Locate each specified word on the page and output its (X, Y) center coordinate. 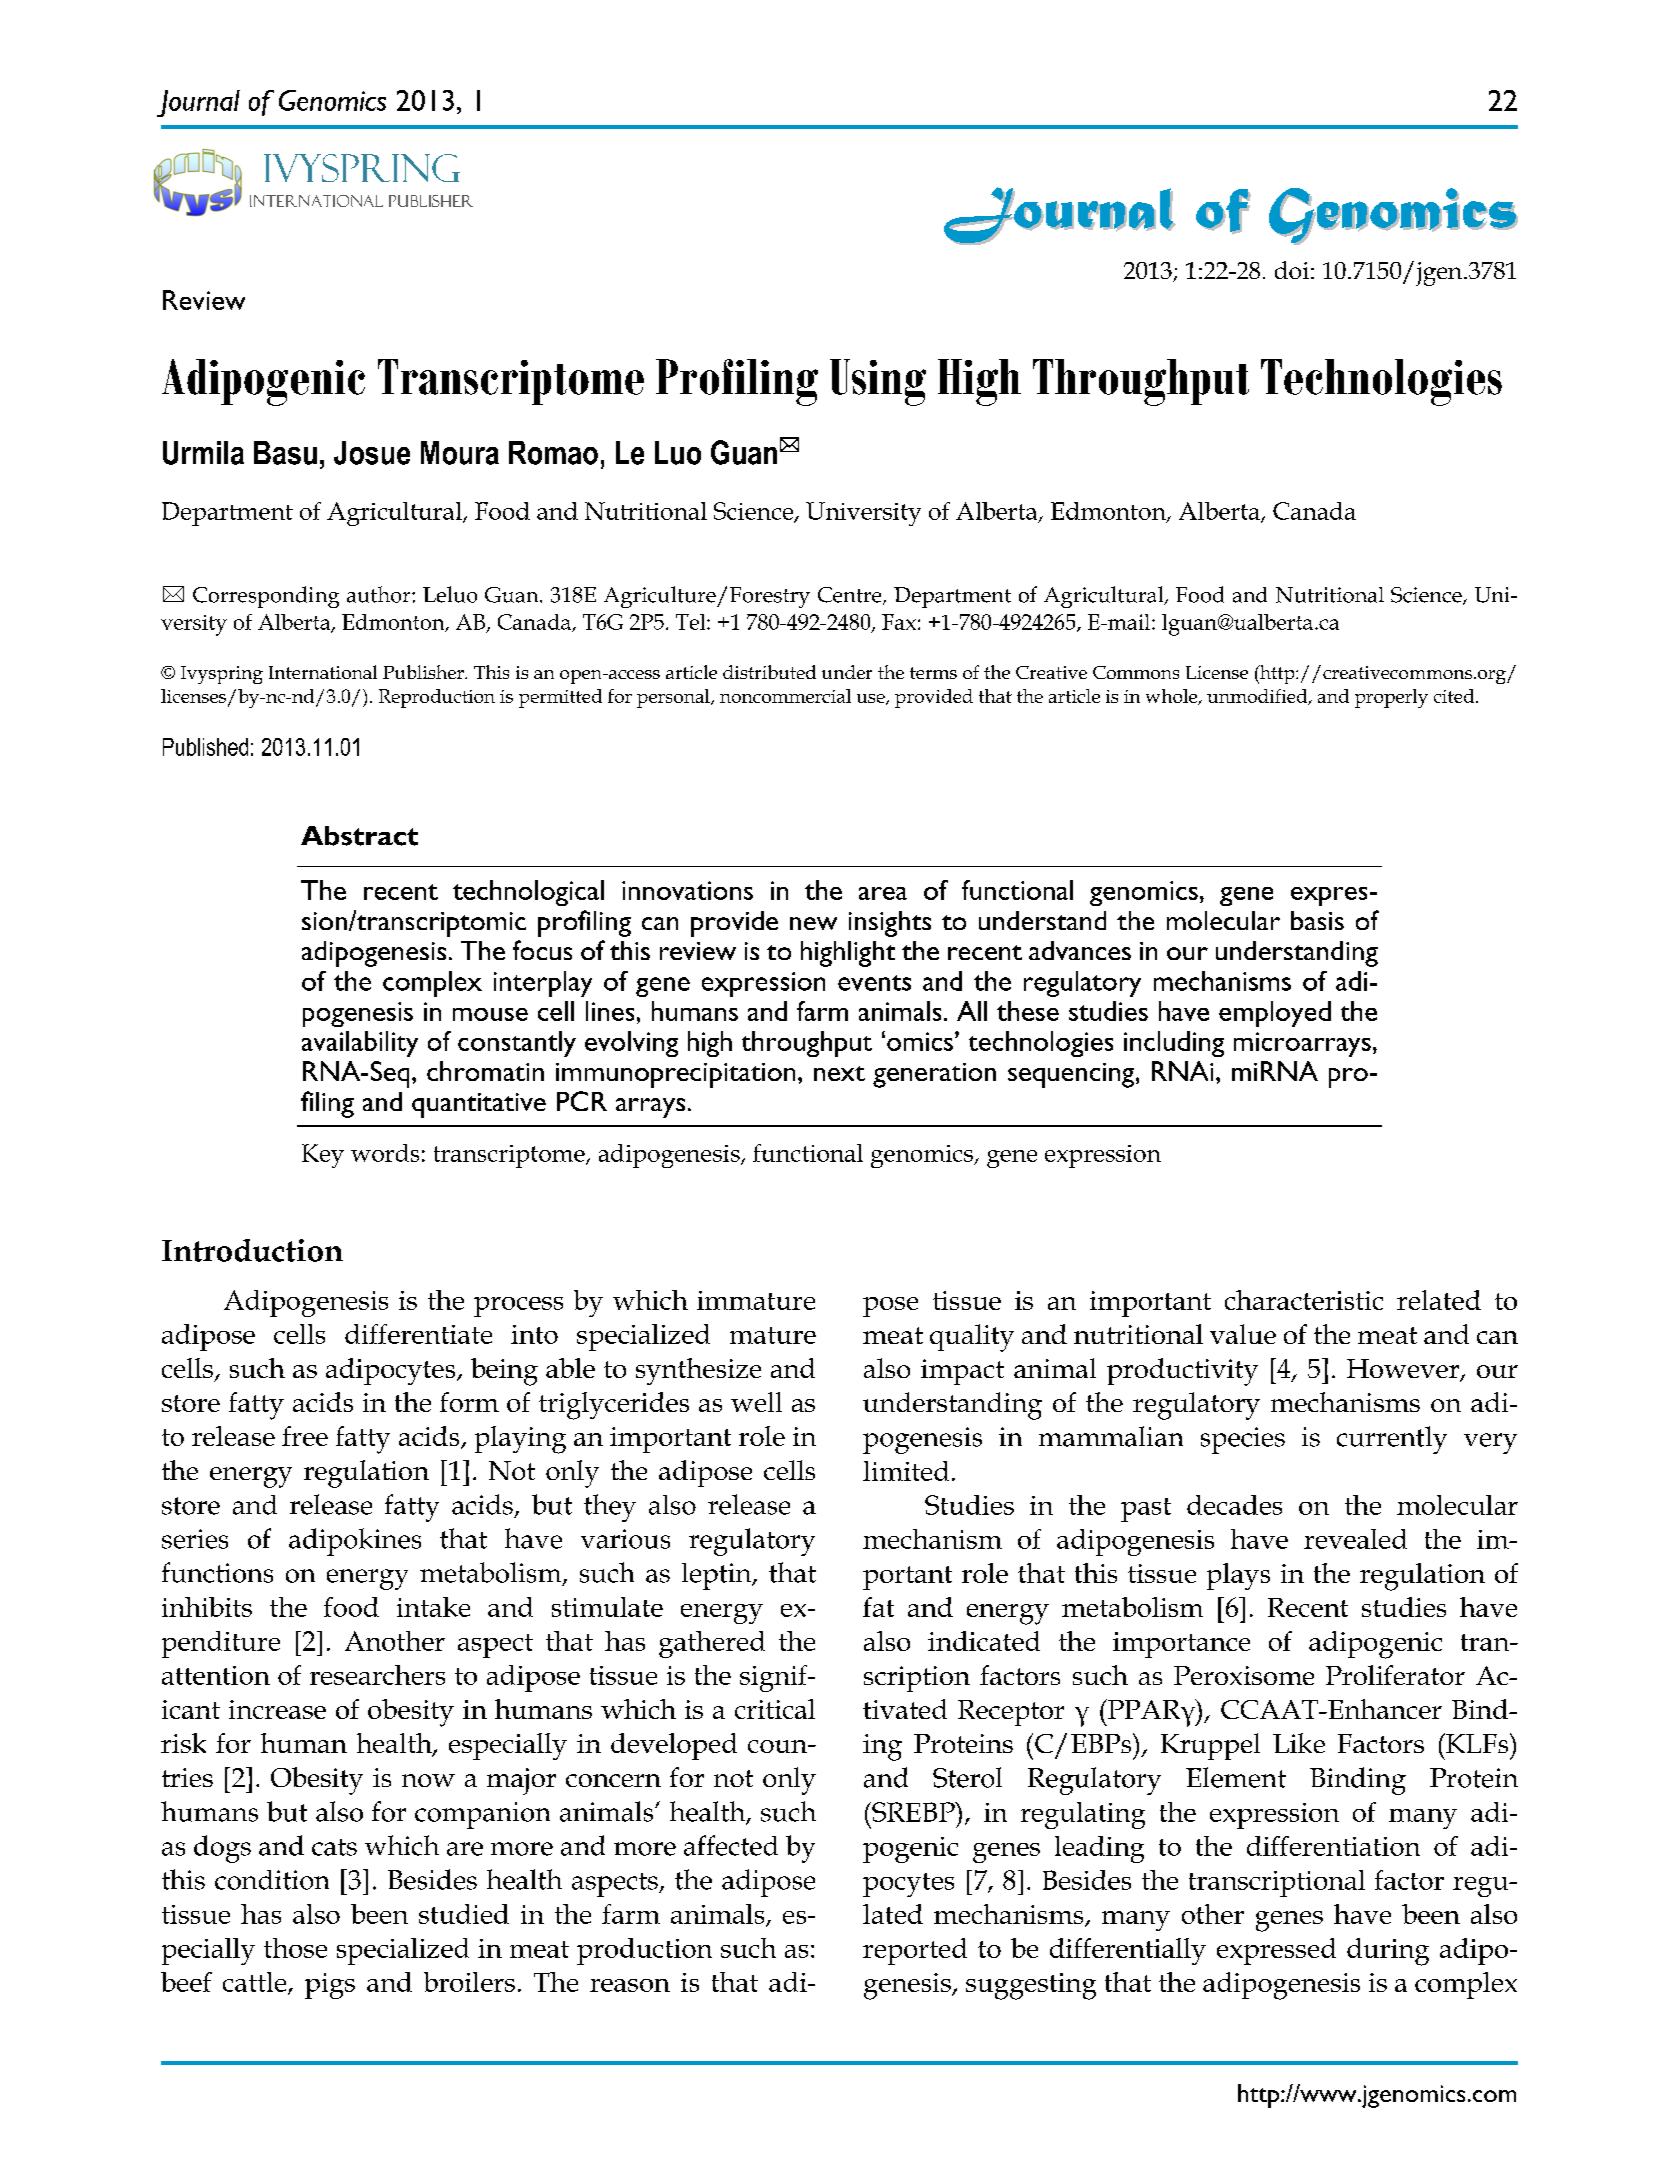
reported (915, 1951)
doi (1292, 270)
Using (878, 382)
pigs (330, 1986)
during (1388, 1952)
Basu (285, 453)
